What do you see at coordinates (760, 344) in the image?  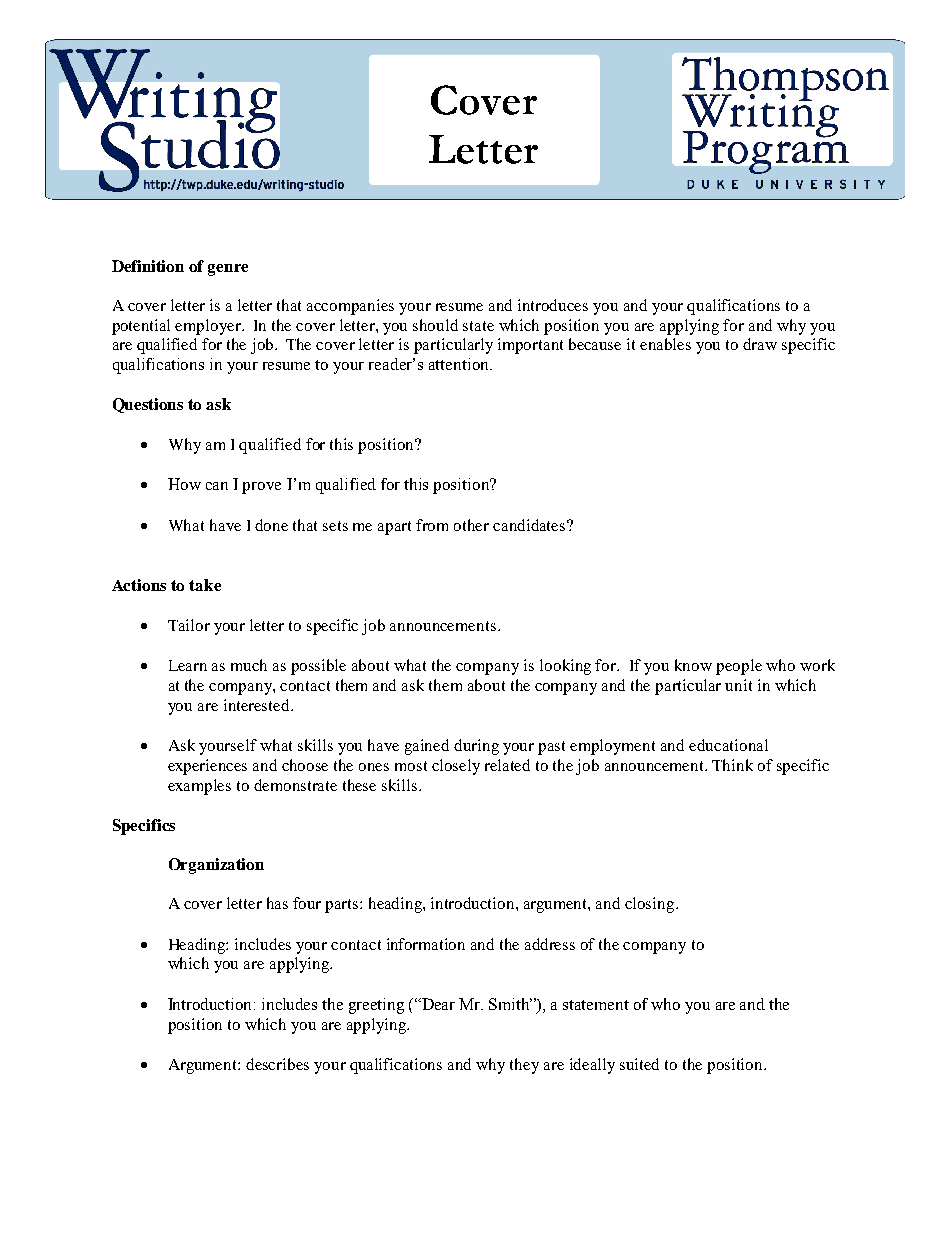 I see `draw` at bounding box center [760, 344].
